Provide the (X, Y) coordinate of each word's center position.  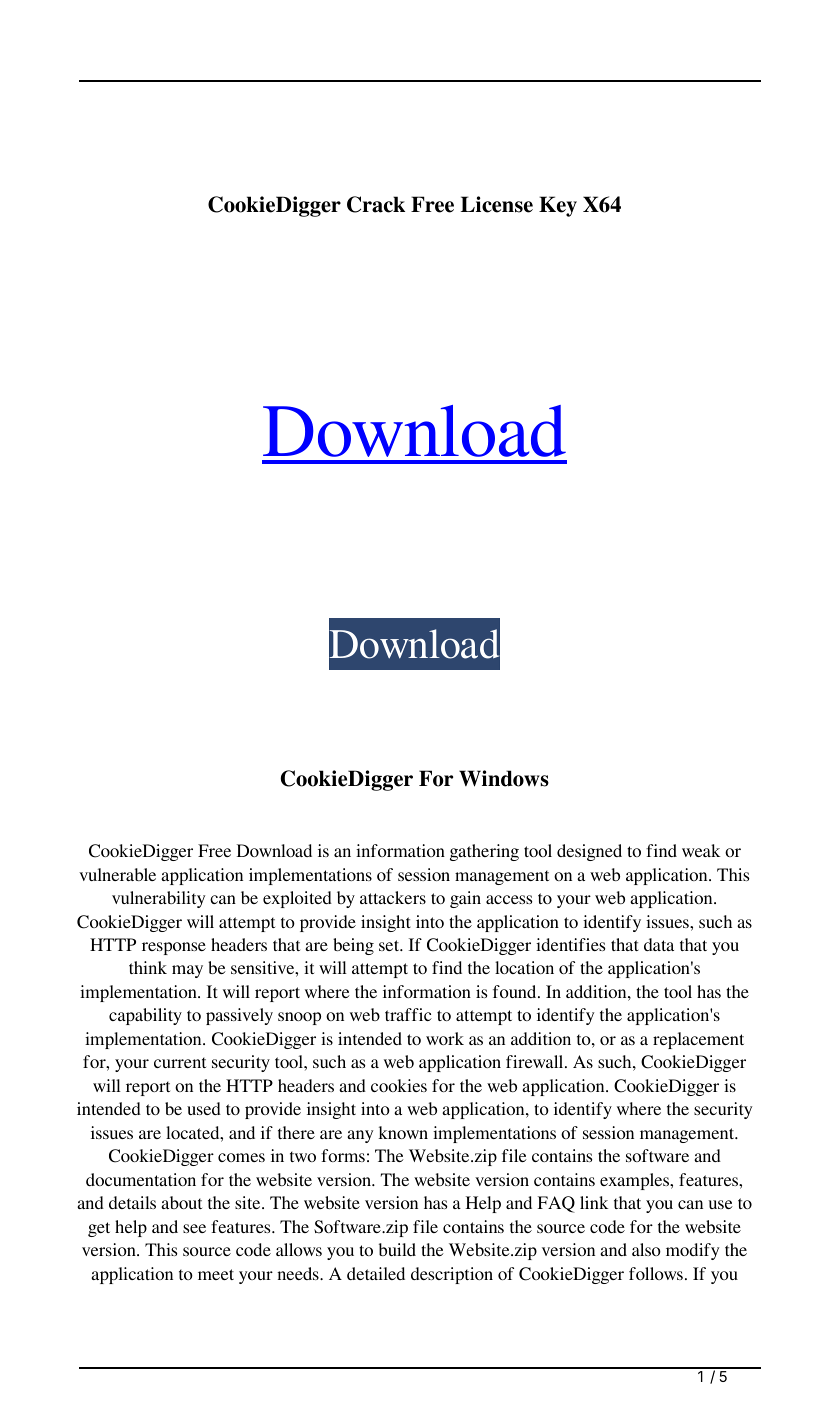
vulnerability (158, 899)
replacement (698, 1040)
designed (589, 852)
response (174, 948)
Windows (504, 778)
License (497, 204)
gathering (484, 852)
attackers (393, 897)
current (180, 1062)
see (194, 1228)
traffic (408, 1014)
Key (558, 206)
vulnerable (117, 874)
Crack (376, 204)
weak (701, 850)
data (659, 944)
